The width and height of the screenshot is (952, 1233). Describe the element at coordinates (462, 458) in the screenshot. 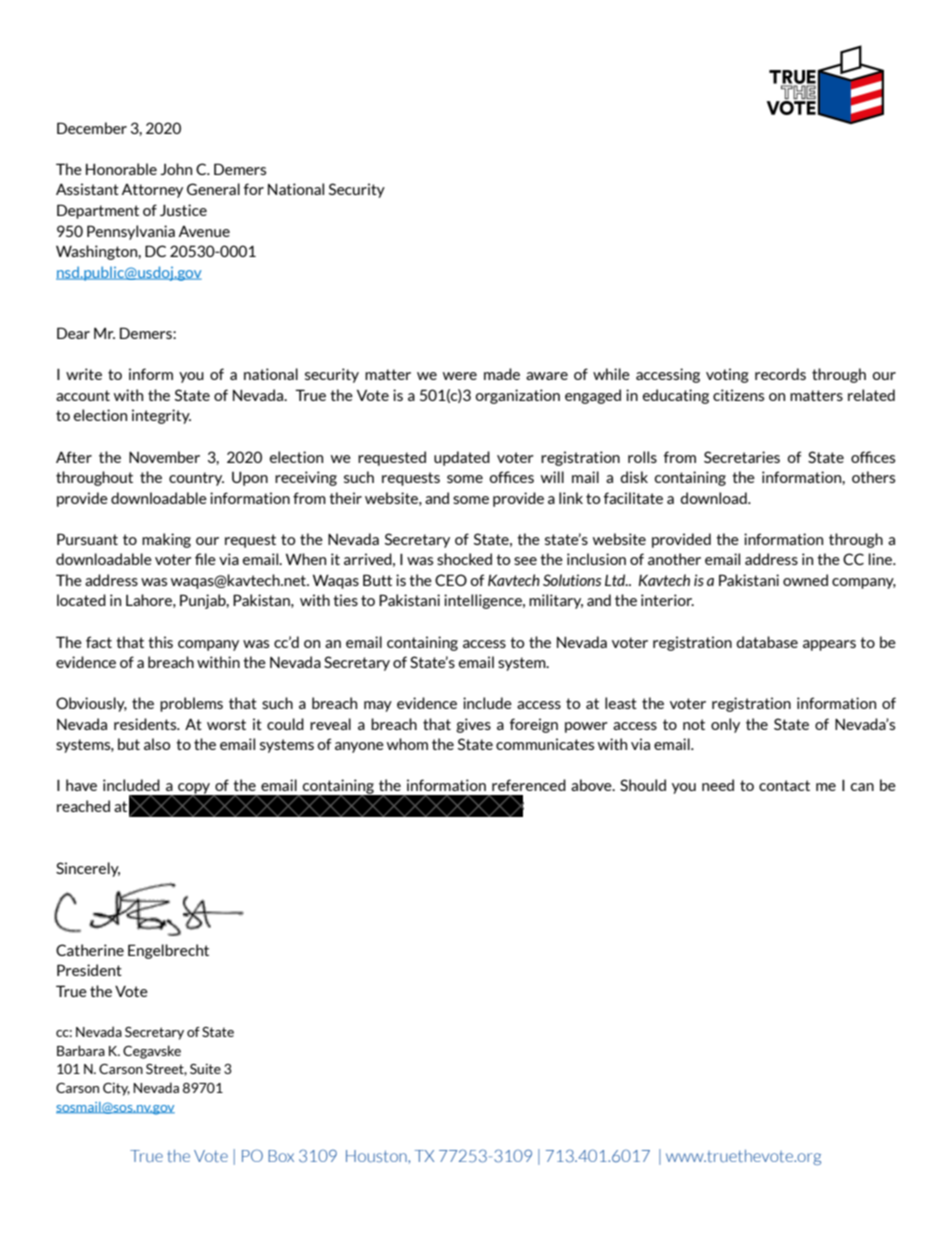

I see `updated` at that location.
